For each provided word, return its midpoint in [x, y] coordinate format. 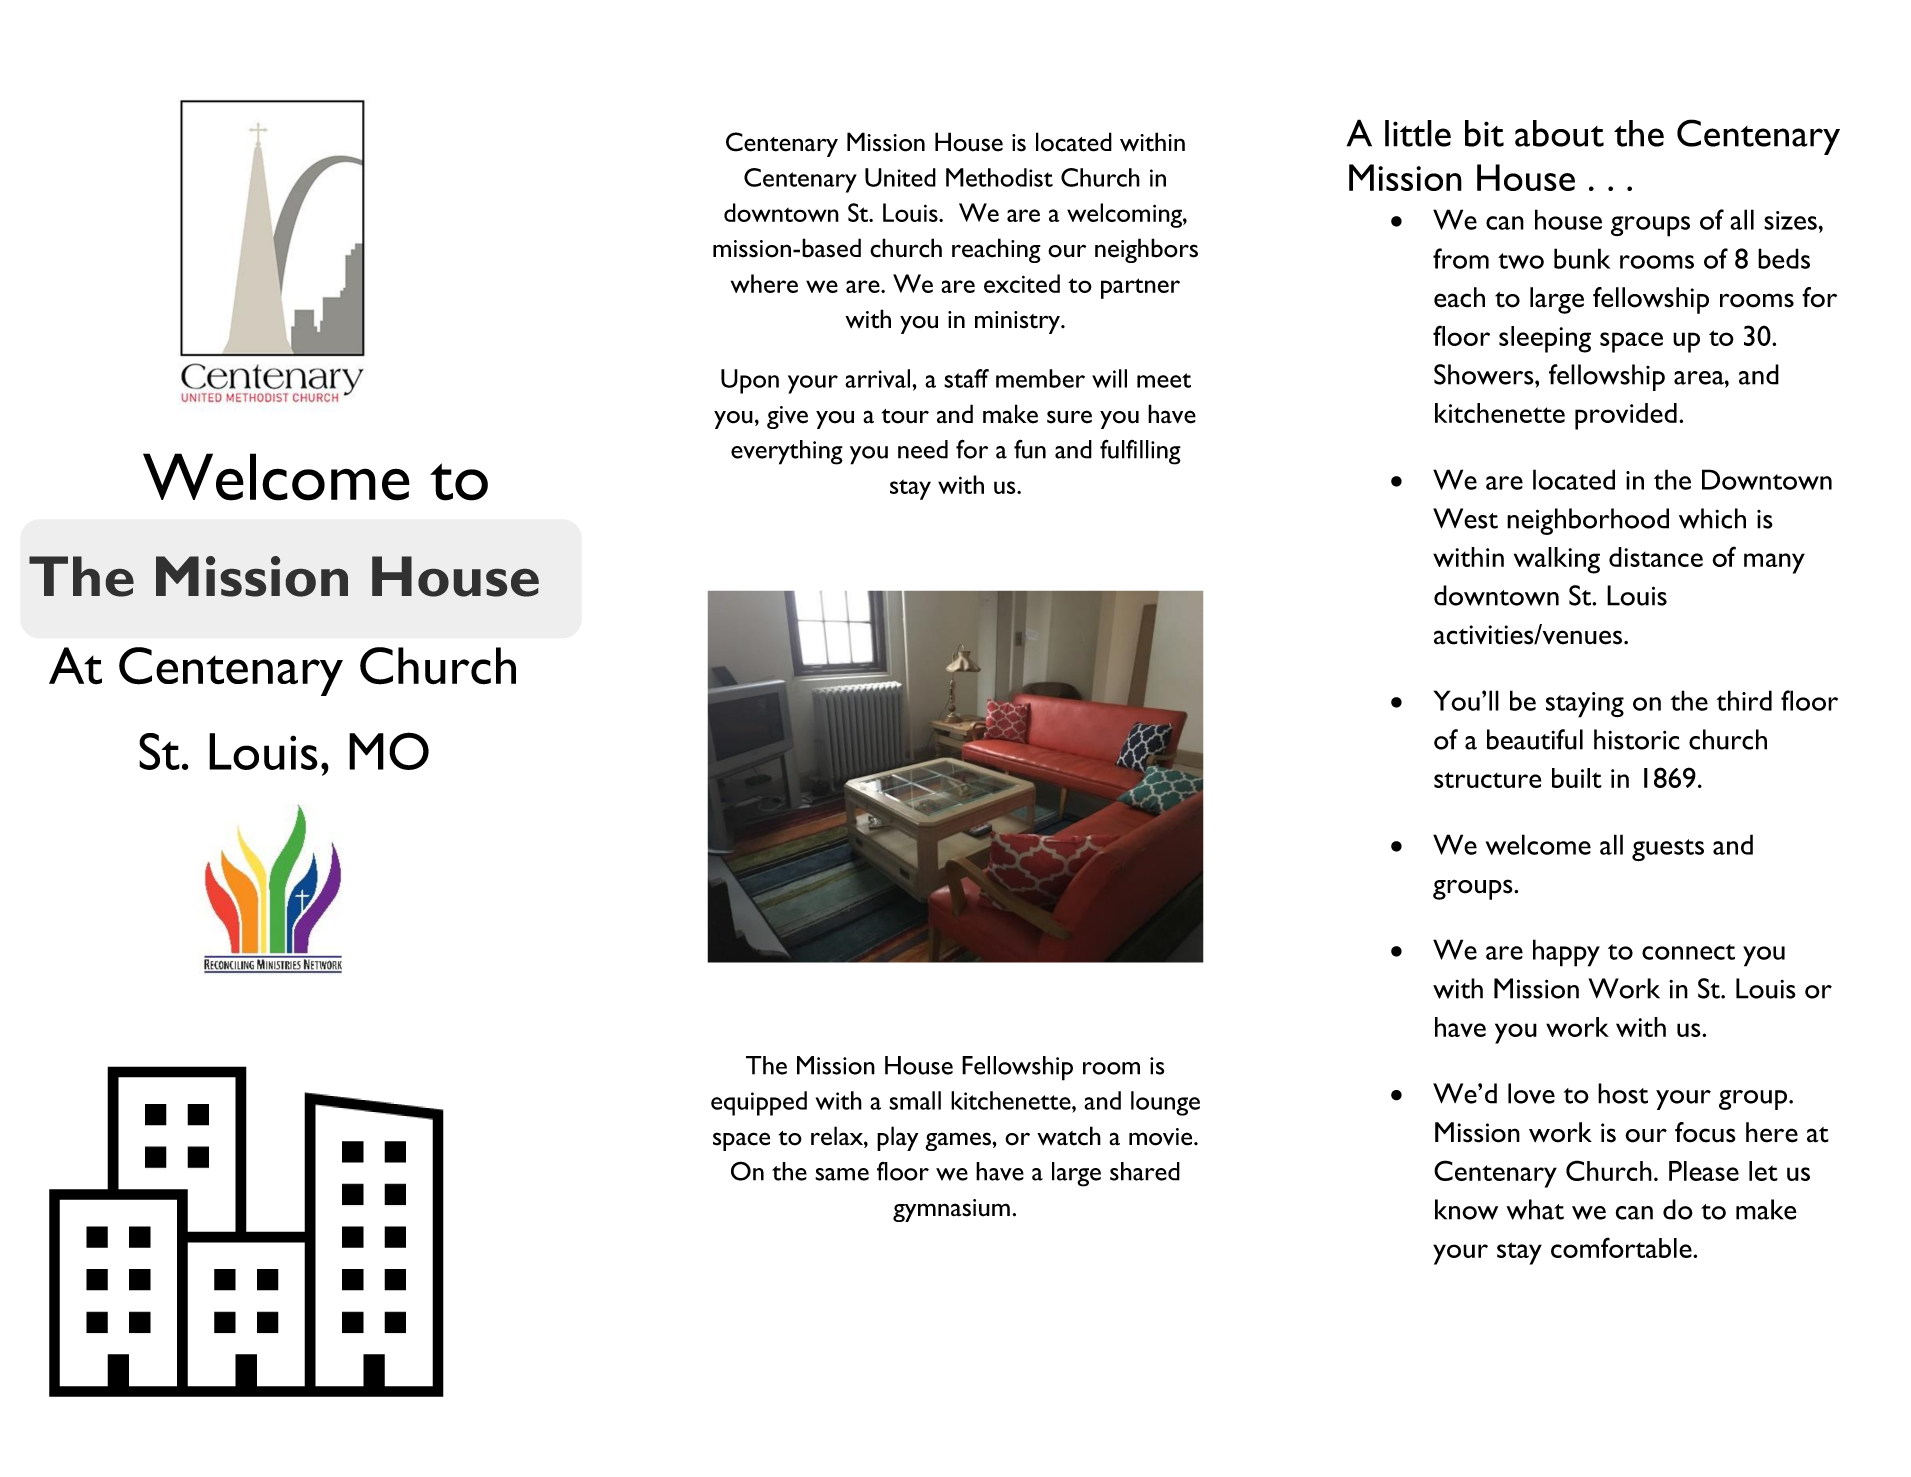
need [923, 449]
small [915, 1100]
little [1418, 133]
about [1559, 133]
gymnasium [951, 1210]
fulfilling [1140, 452]
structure [1487, 780]
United [900, 177]
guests [1668, 850]
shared [1145, 1171]
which [1712, 518]
